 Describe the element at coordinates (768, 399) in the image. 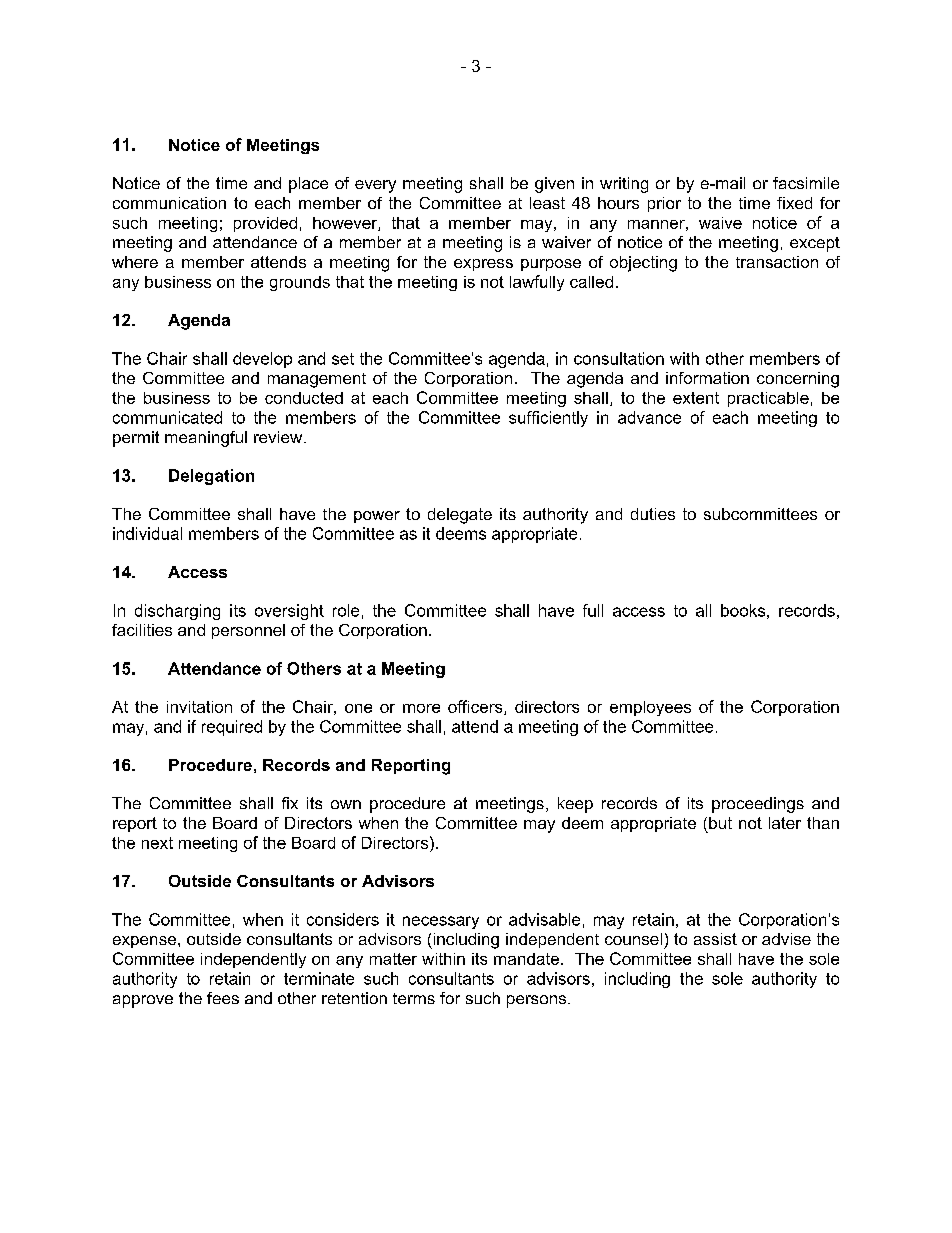

I see `practicable` at that location.
